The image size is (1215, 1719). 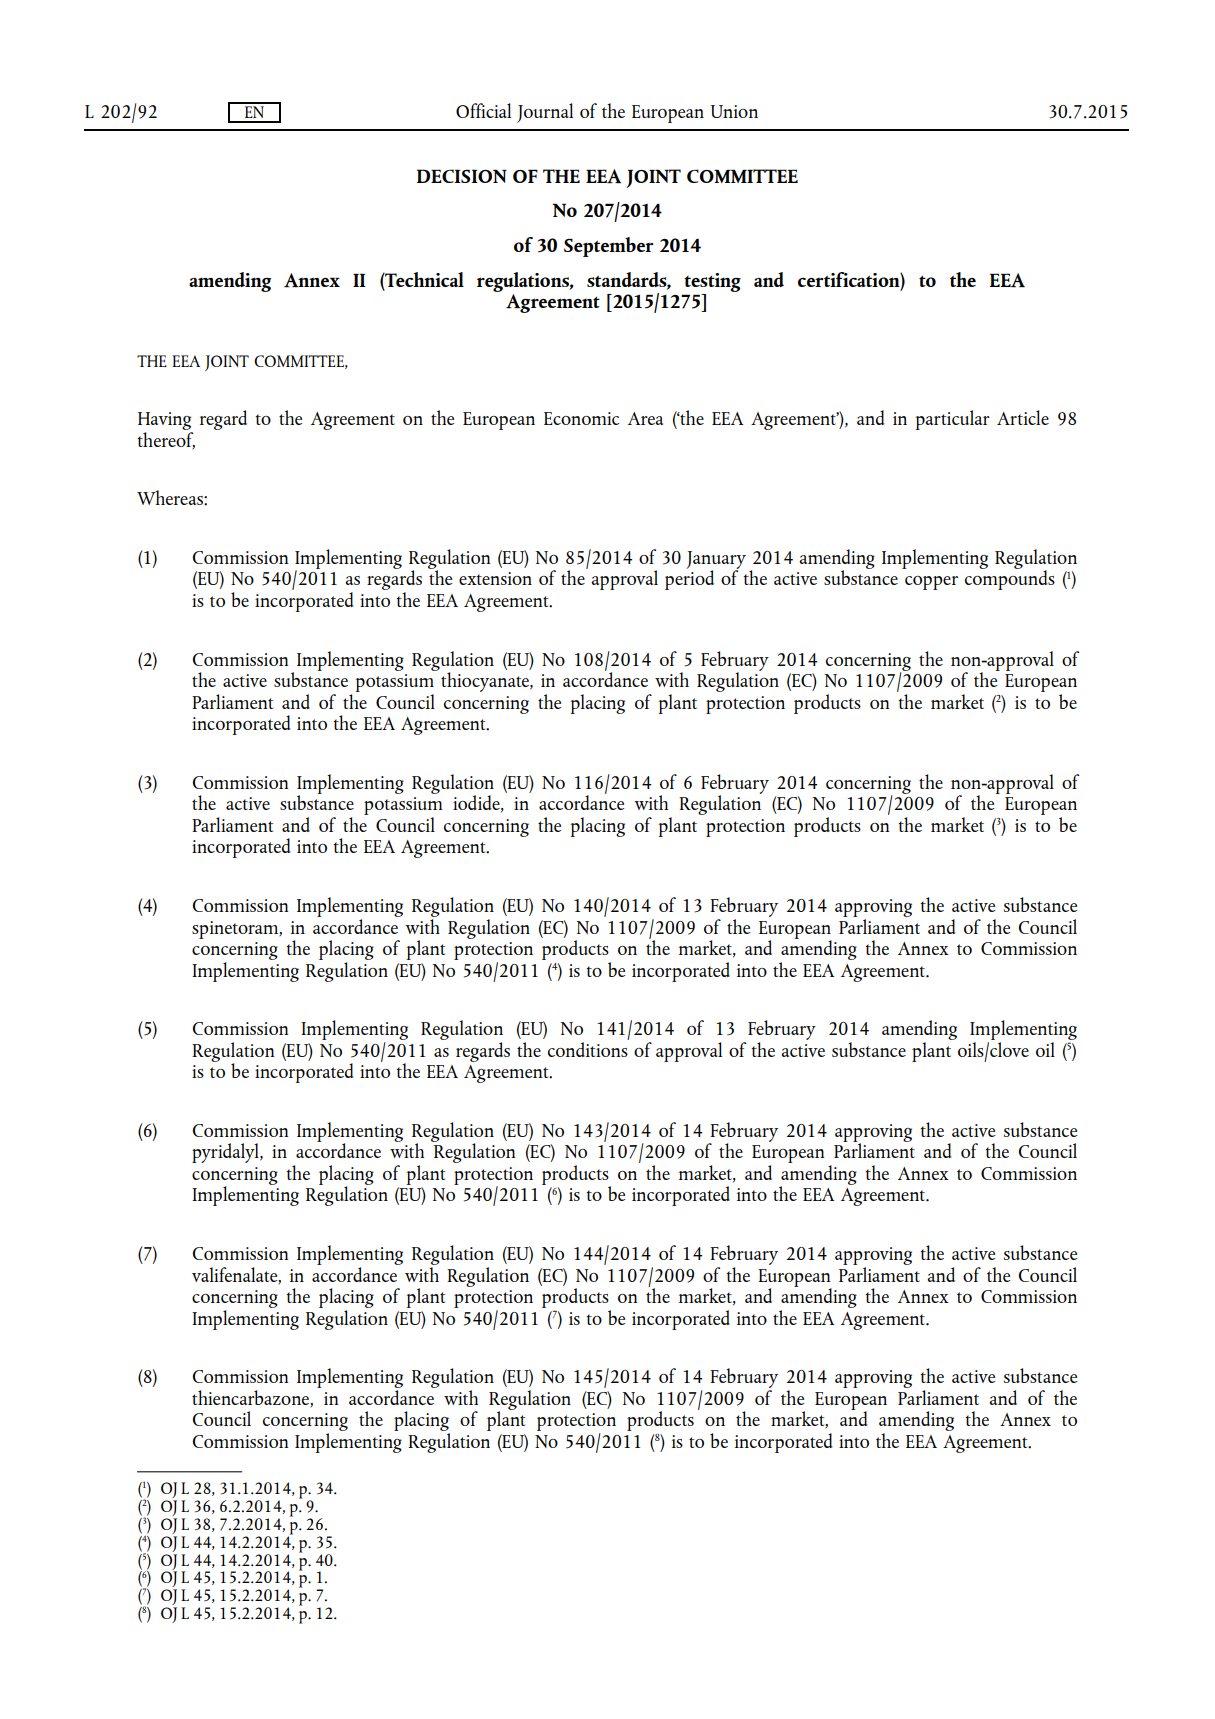 What do you see at coordinates (1010, 579) in the image?
I see `compounds` at bounding box center [1010, 579].
